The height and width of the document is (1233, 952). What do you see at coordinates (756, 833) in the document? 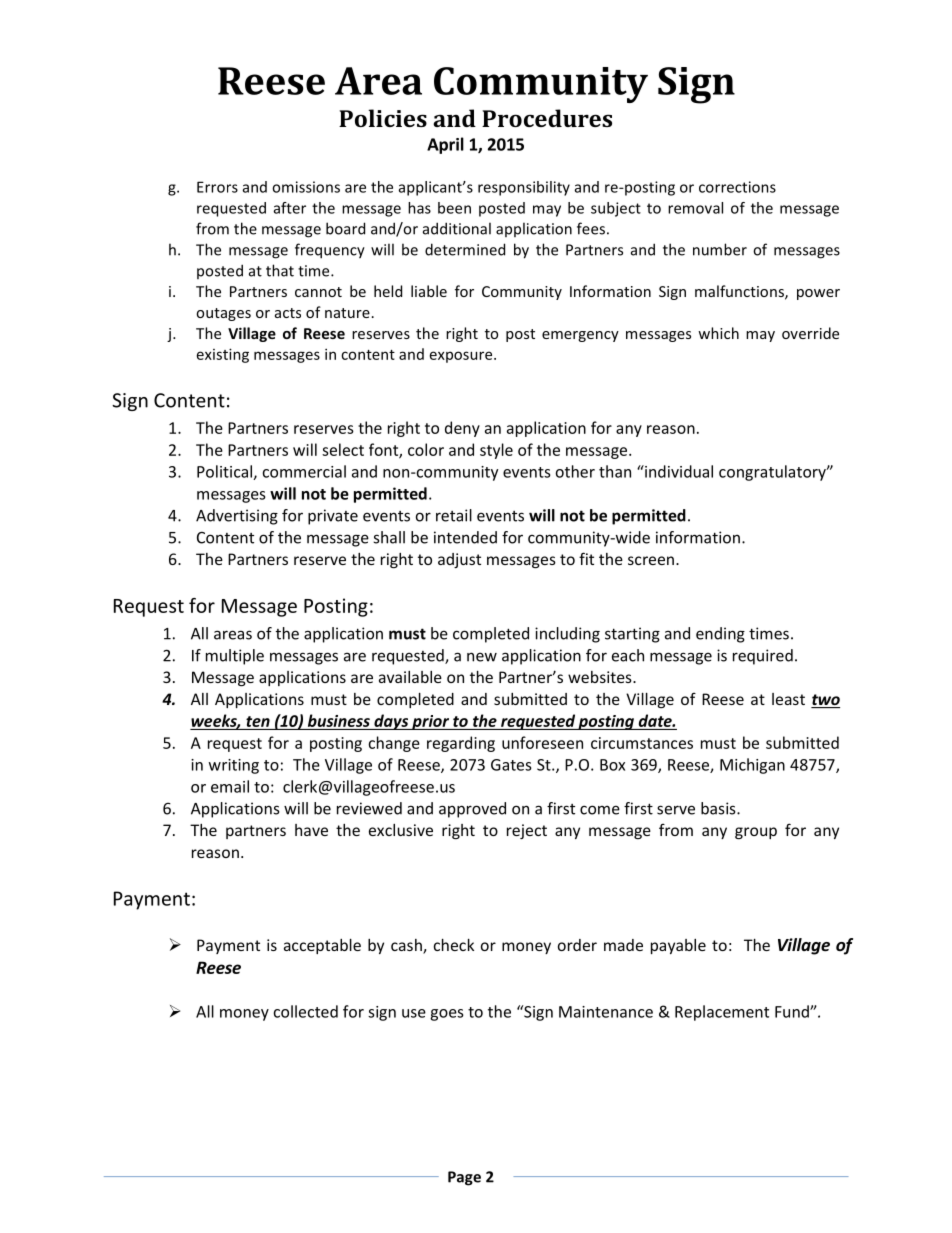
I see `group` at bounding box center [756, 833].
